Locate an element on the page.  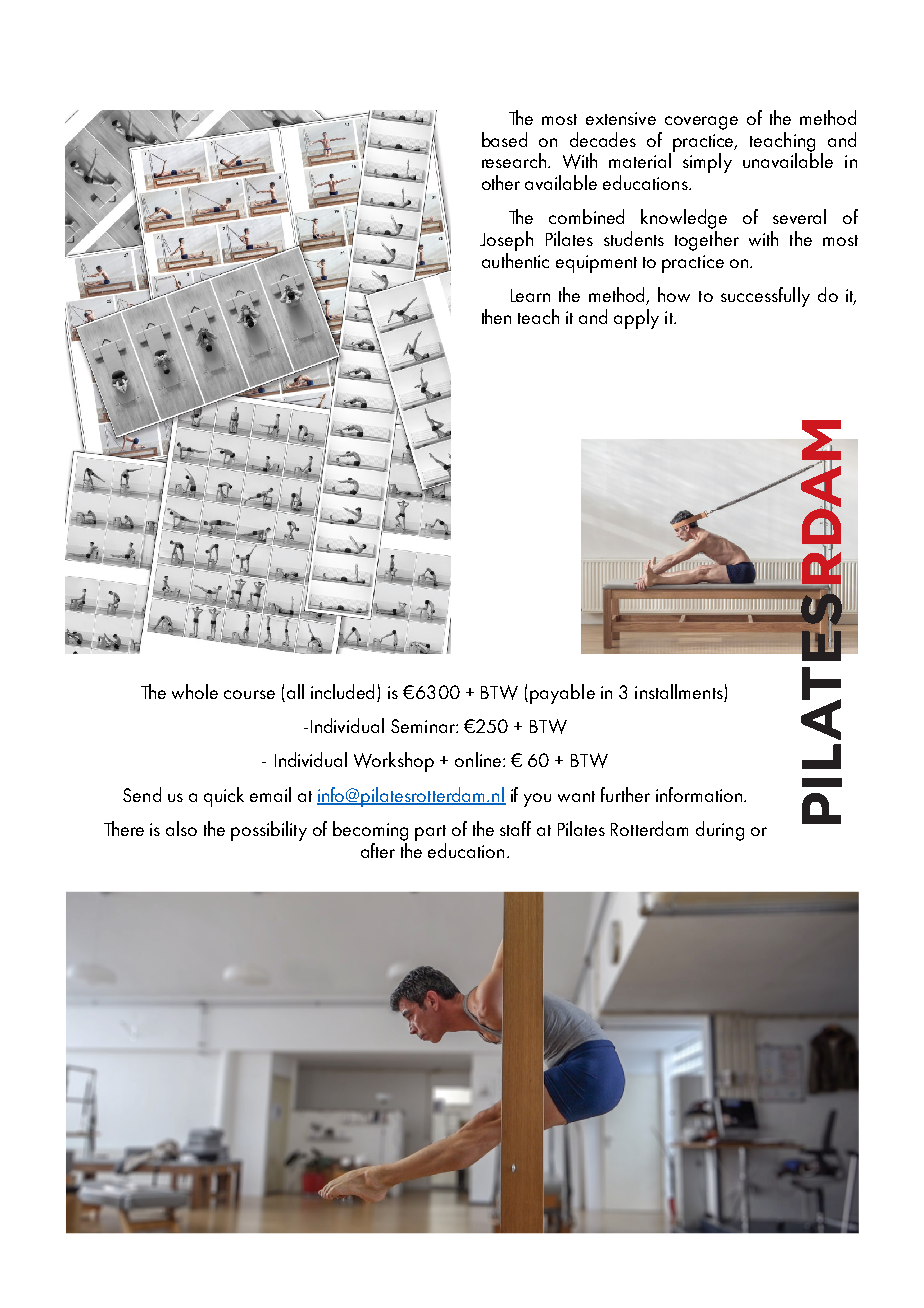
installments is located at coordinates (680, 693).
